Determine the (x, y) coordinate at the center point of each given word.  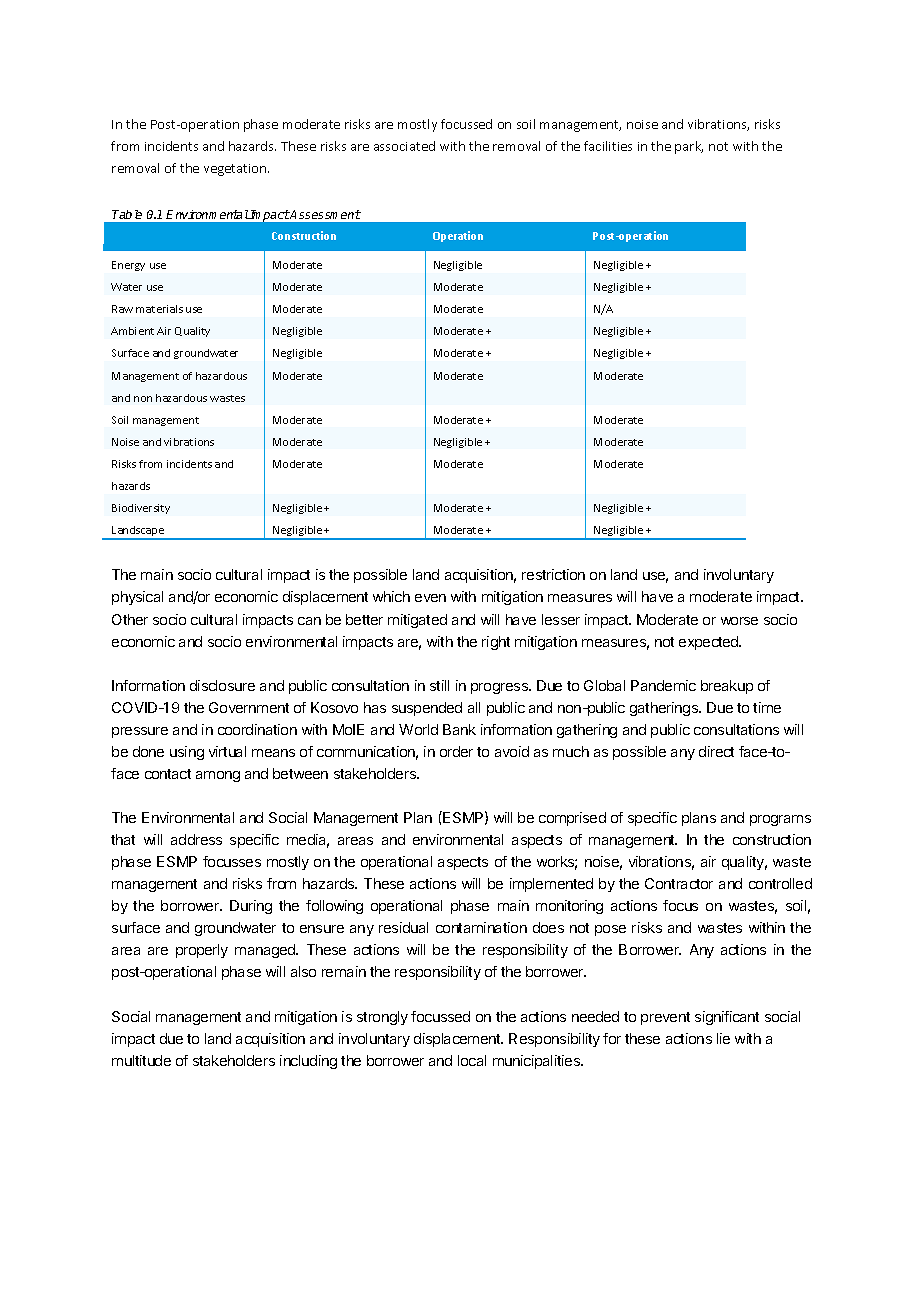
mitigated (417, 621)
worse (739, 621)
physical (137, 598)
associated (404, 146)
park (689, 147)
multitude (141, 1060)
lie (723, 1038)
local (472, 1060)
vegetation (236, 170)
